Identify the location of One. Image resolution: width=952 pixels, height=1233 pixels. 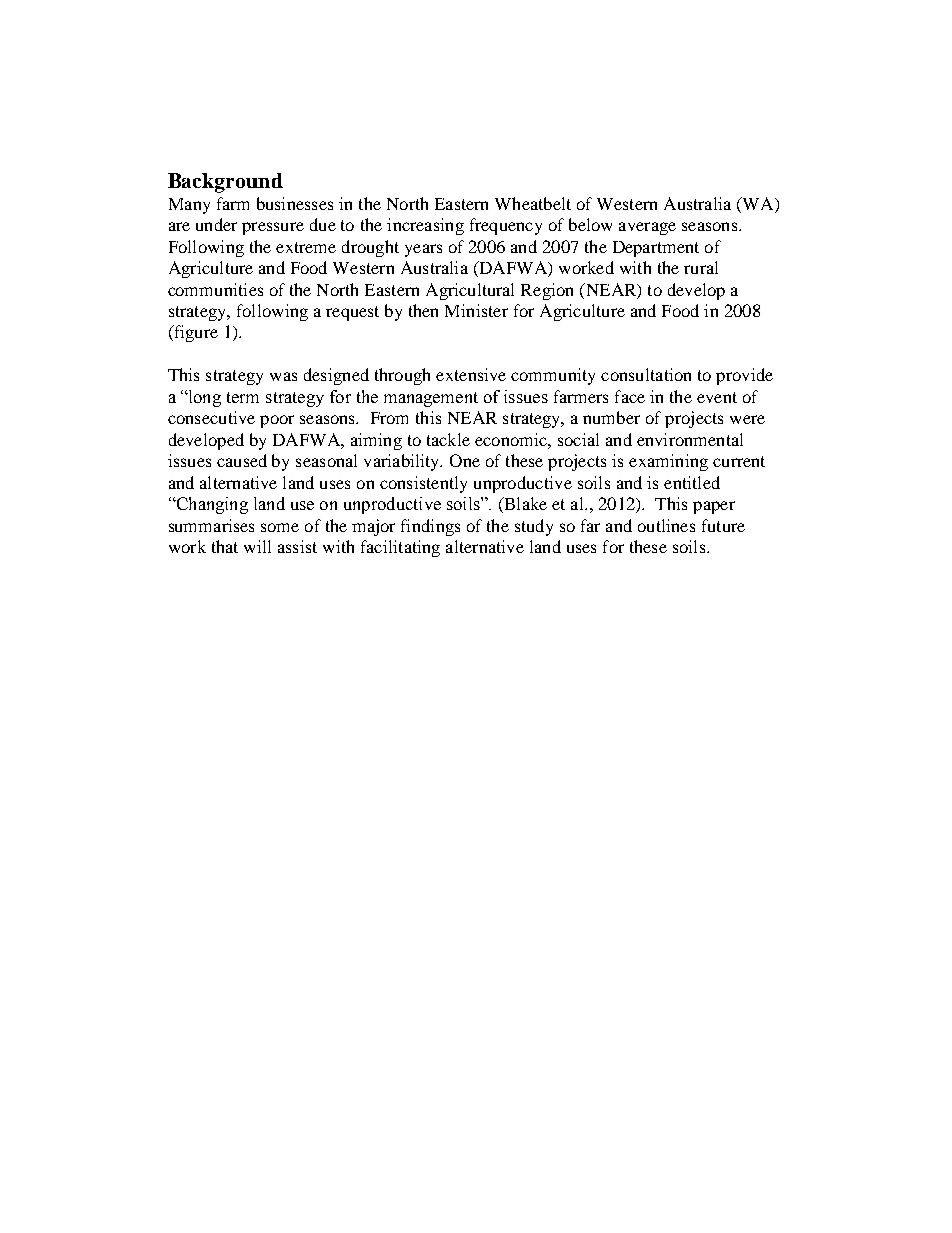
(465, 460).
